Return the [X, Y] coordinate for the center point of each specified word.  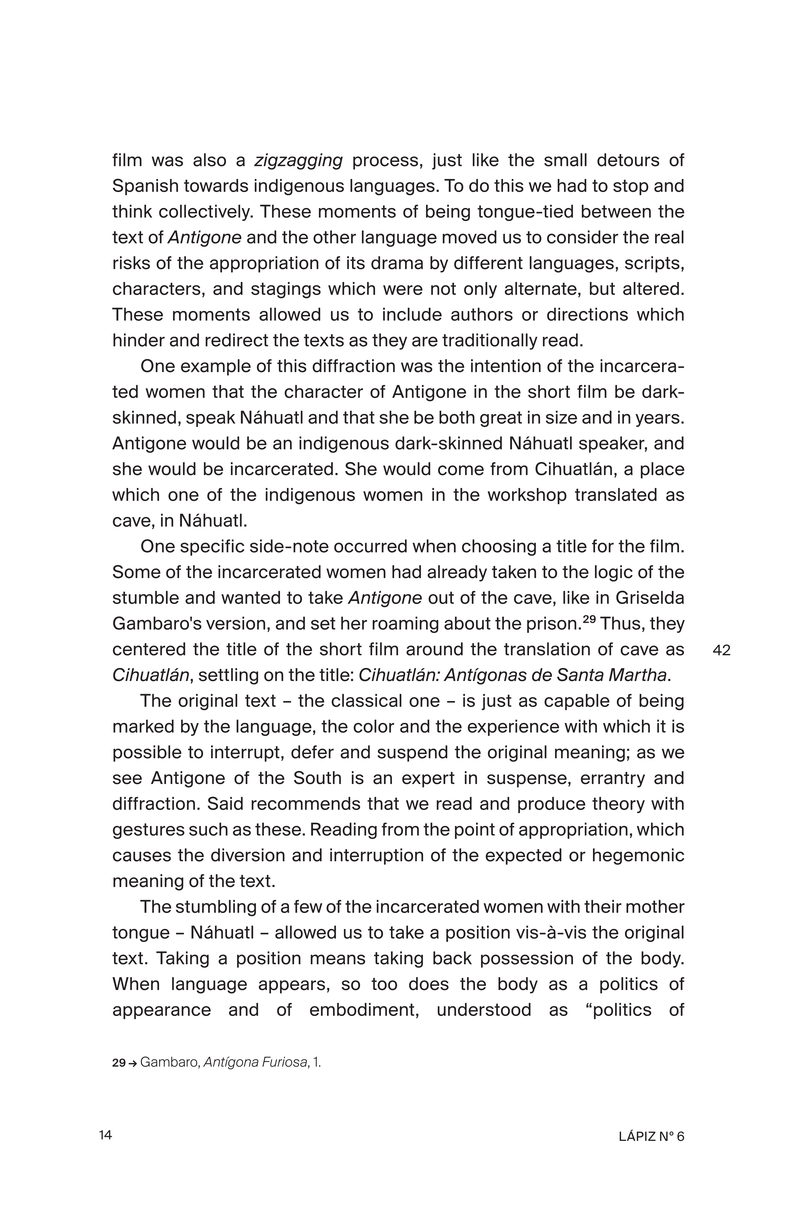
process [385, 163]
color [373, 726]
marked [143, 726]
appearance [162, 1012]
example [216, 367]
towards [216, 185]
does [429, 984]
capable [577, 702]
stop [631, 187]
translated [616, 494]
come [461, 470]
